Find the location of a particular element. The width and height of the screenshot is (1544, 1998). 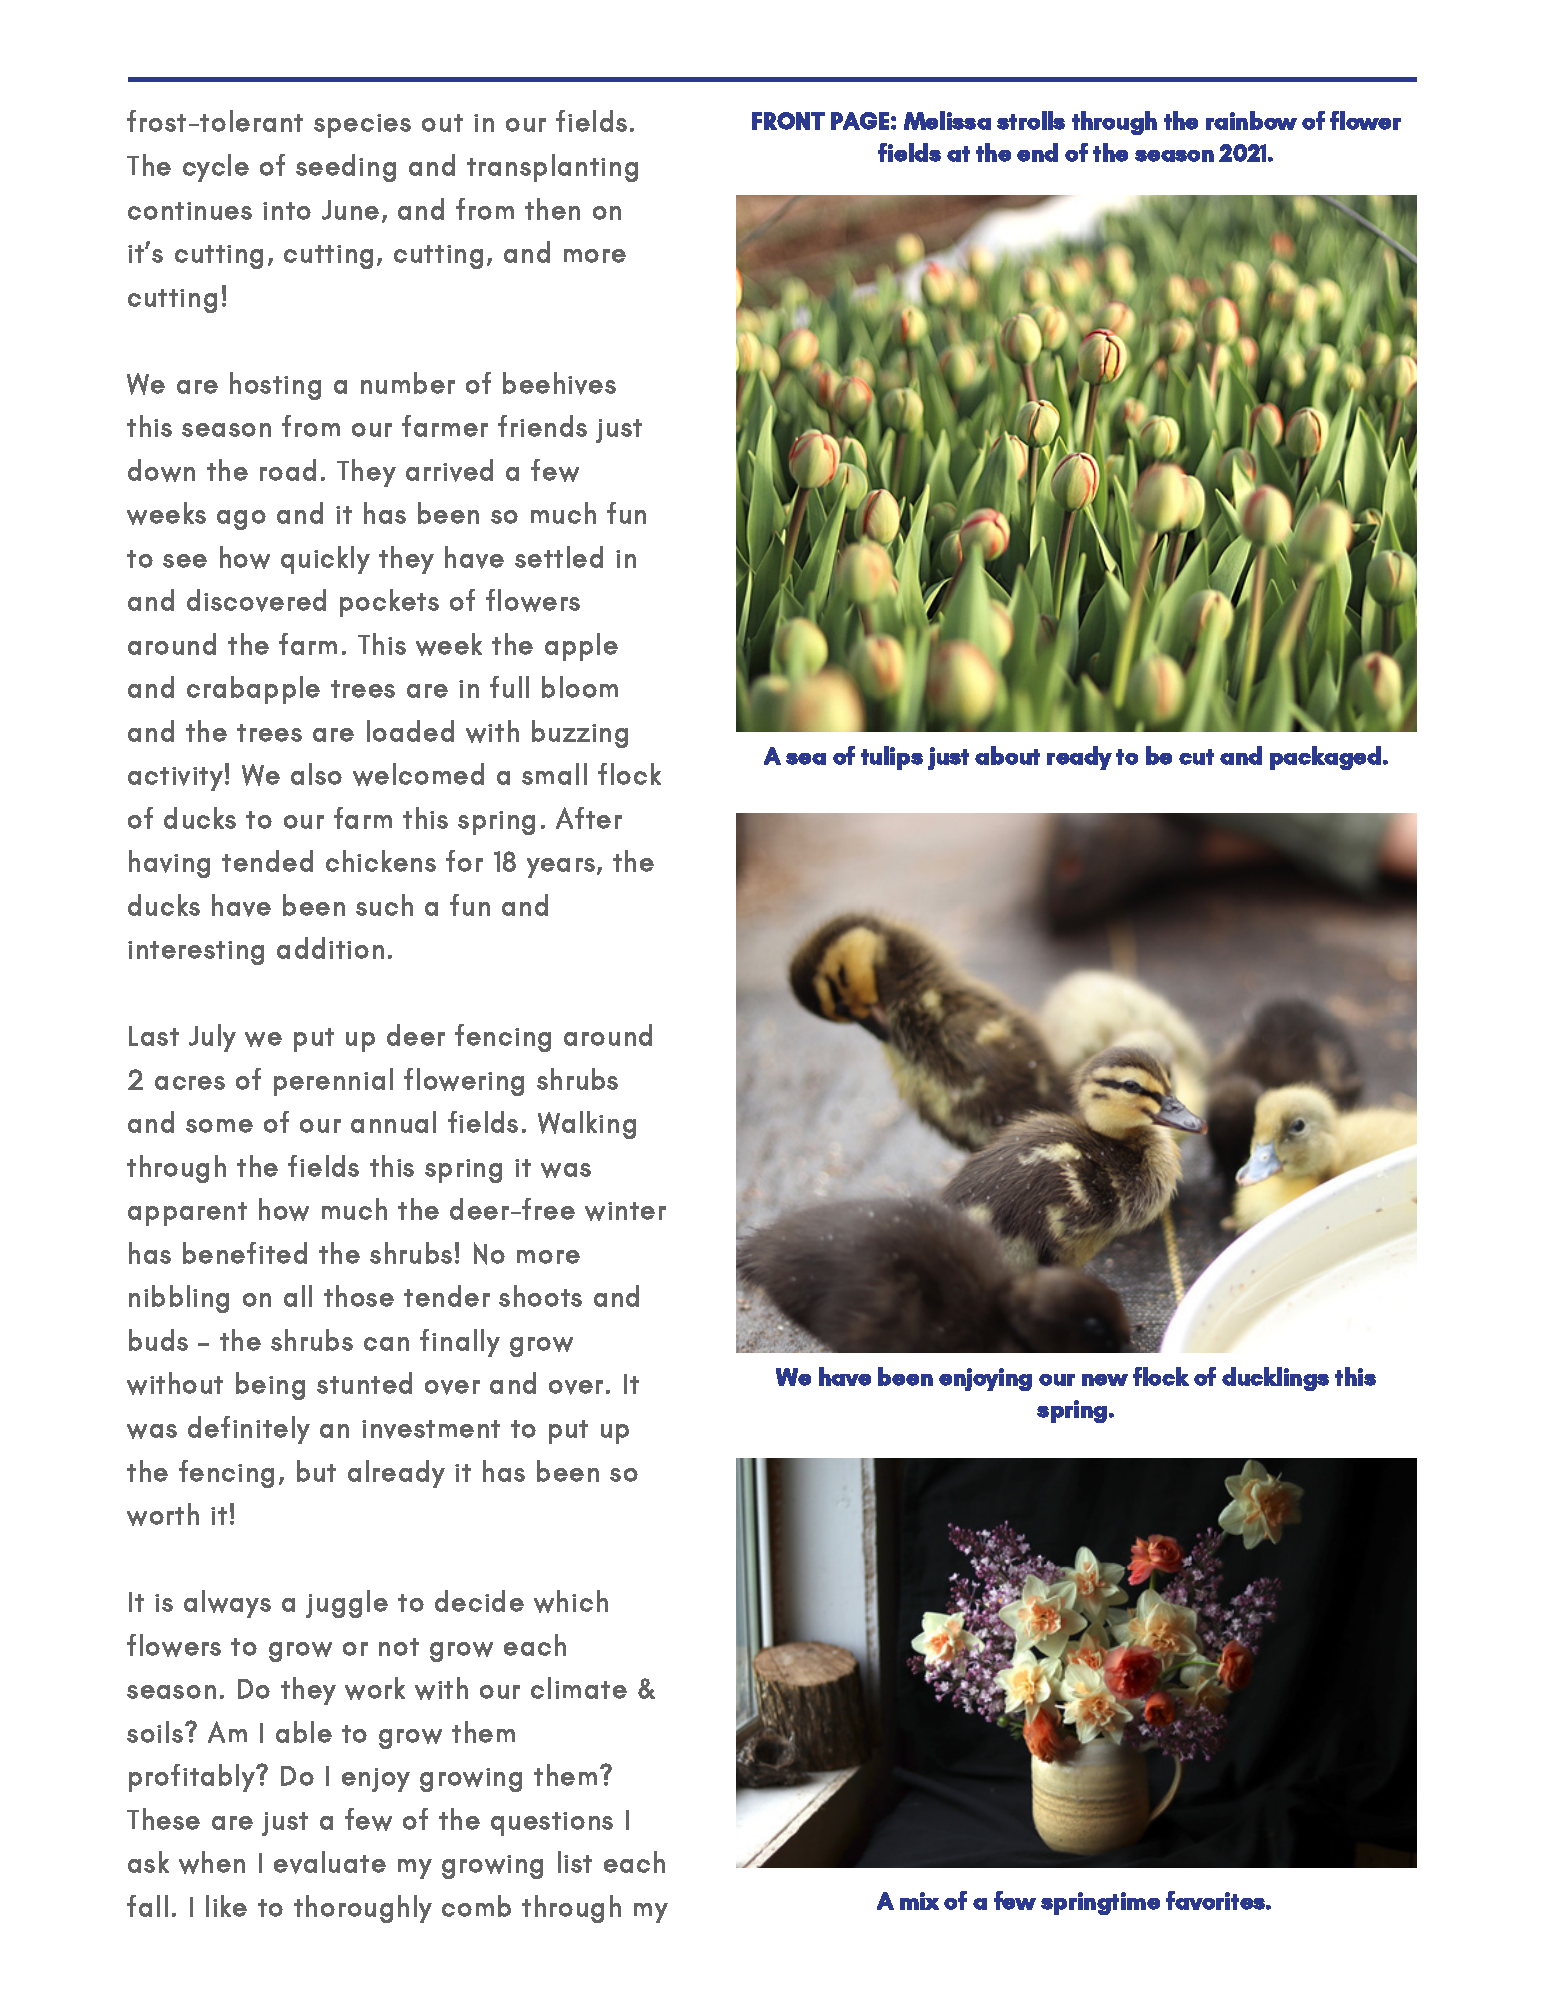

into is located at coordinates (287, 211).
